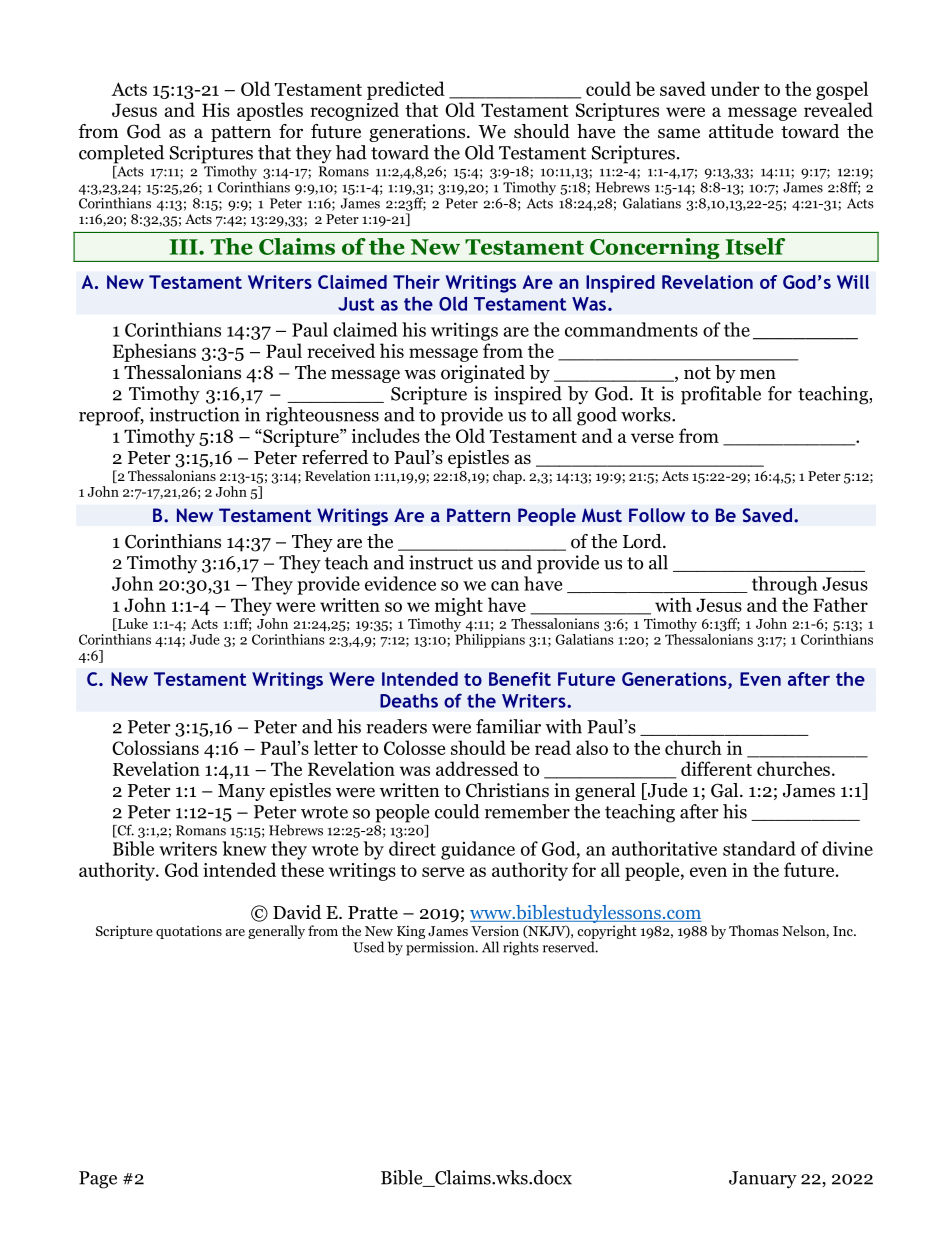  I want to click on different, so click(716, 768).
